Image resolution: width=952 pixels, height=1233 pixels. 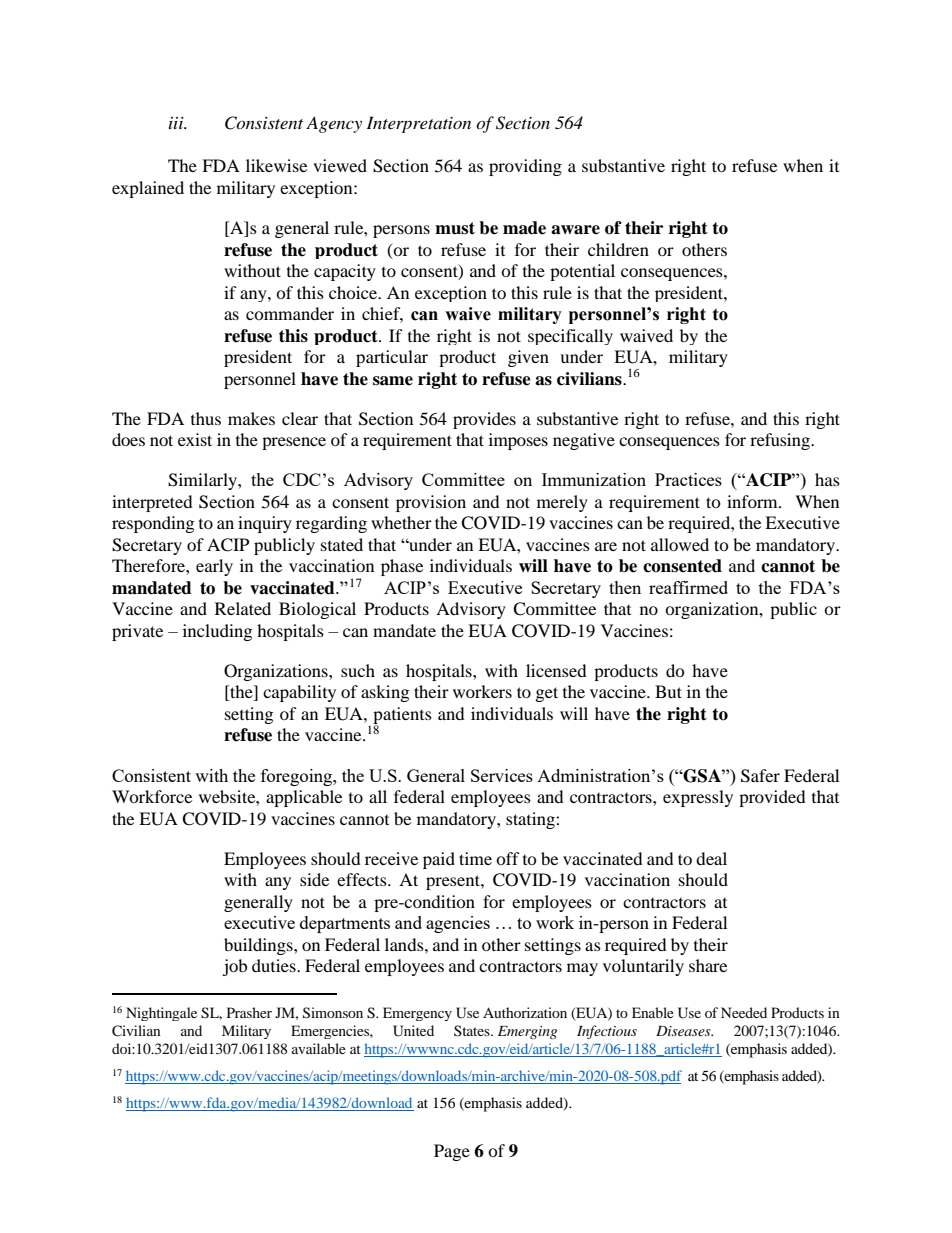 What do you see at coordinates (418, 124) in the page?
I see `Interpretation` at bounding box center [418, 124].
